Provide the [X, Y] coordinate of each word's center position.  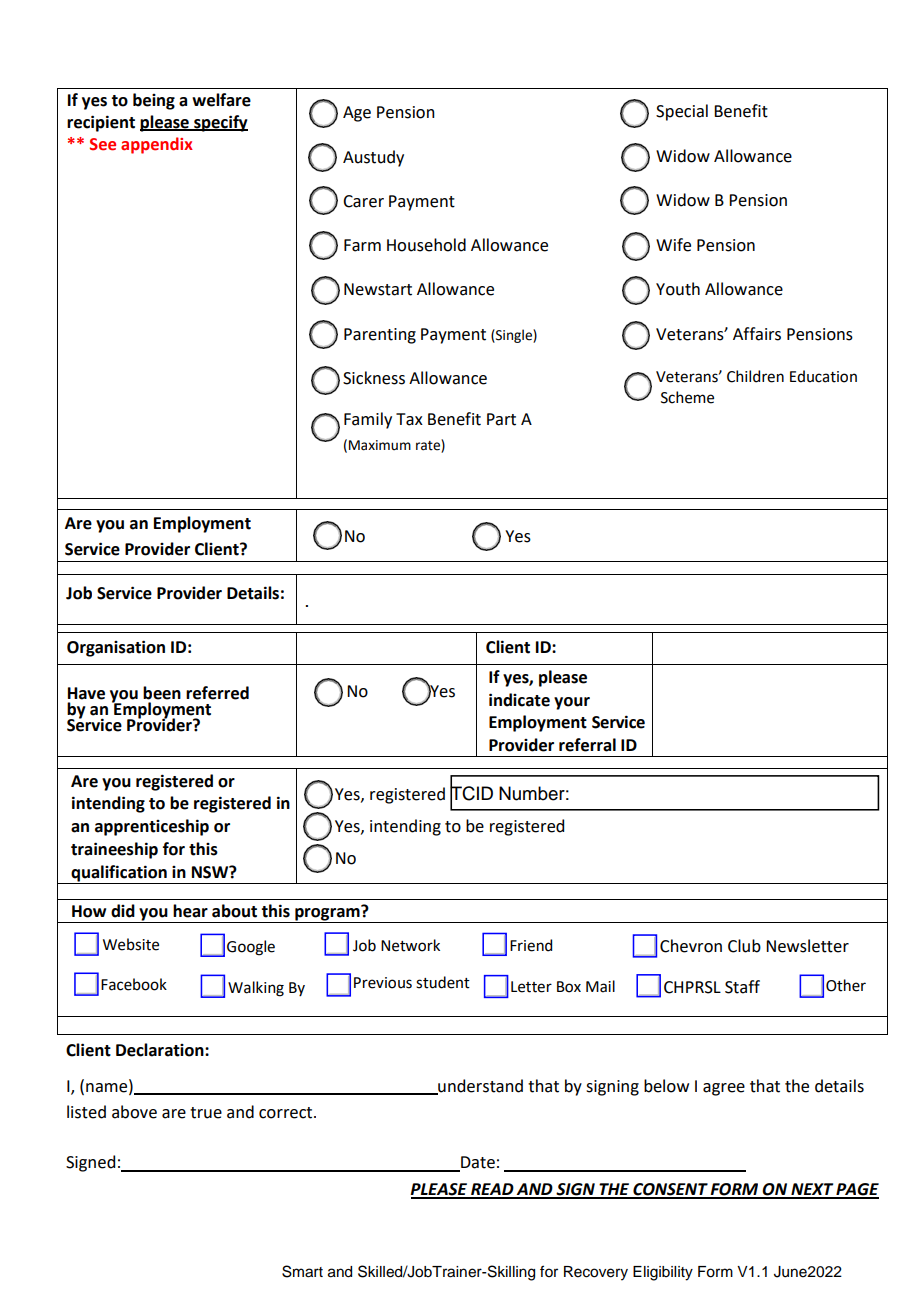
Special [682, 112]
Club [744, 946]
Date [477, 1163]
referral [587, 745]
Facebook [134, 984]
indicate [519, 700]
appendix [157, 145]
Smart [302, 1271]
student [443, 982]
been [162, 693]
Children [755, 376]
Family [368, 420]
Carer [363, 201]
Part [501, 419]
